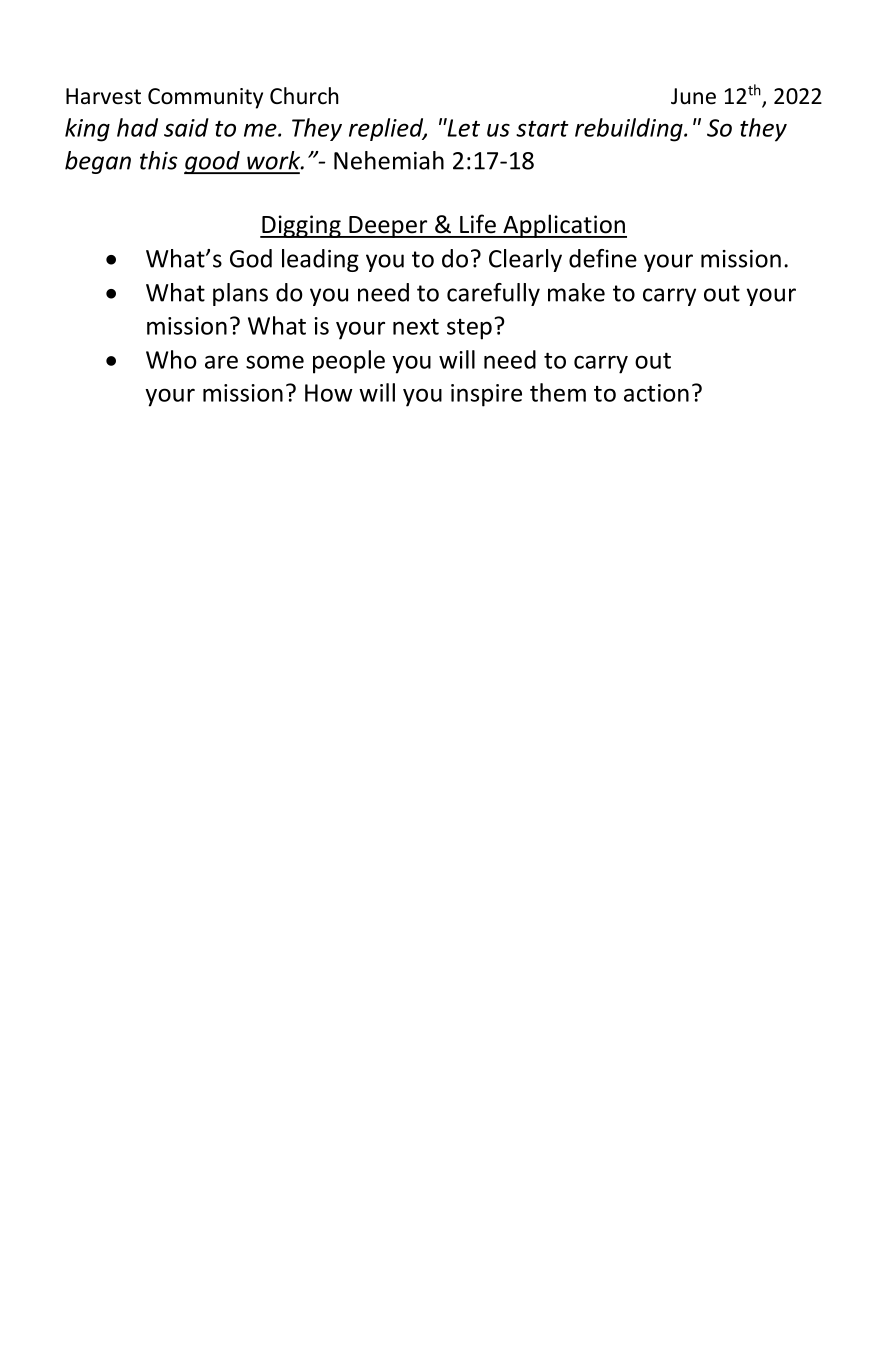 The image size is (887, 1372). I want to click on next, so click(416, 327).
